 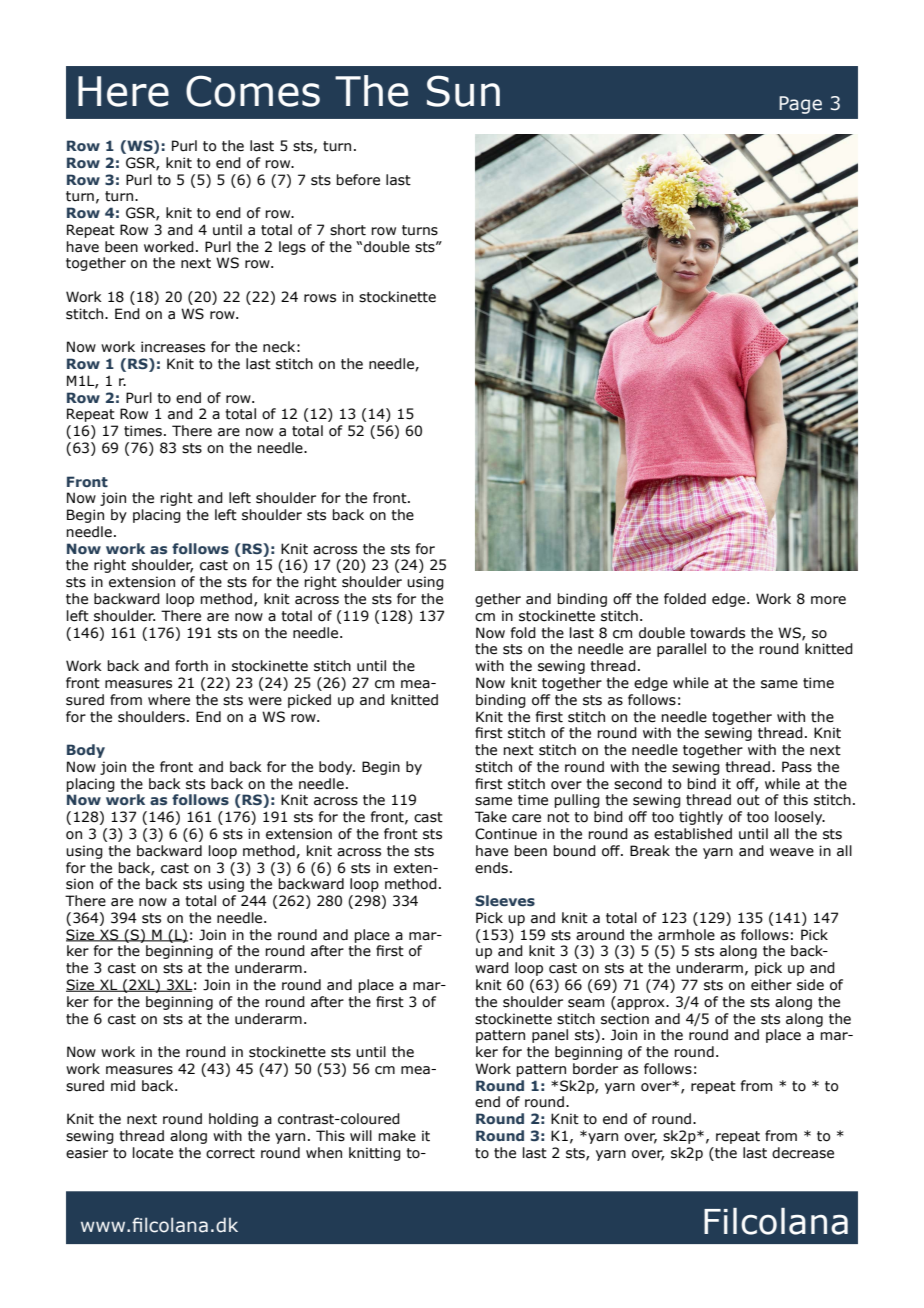 What do you see at coordinates (253, 91) in the image?
I see `Comes` at bounding box center [253, 91].
